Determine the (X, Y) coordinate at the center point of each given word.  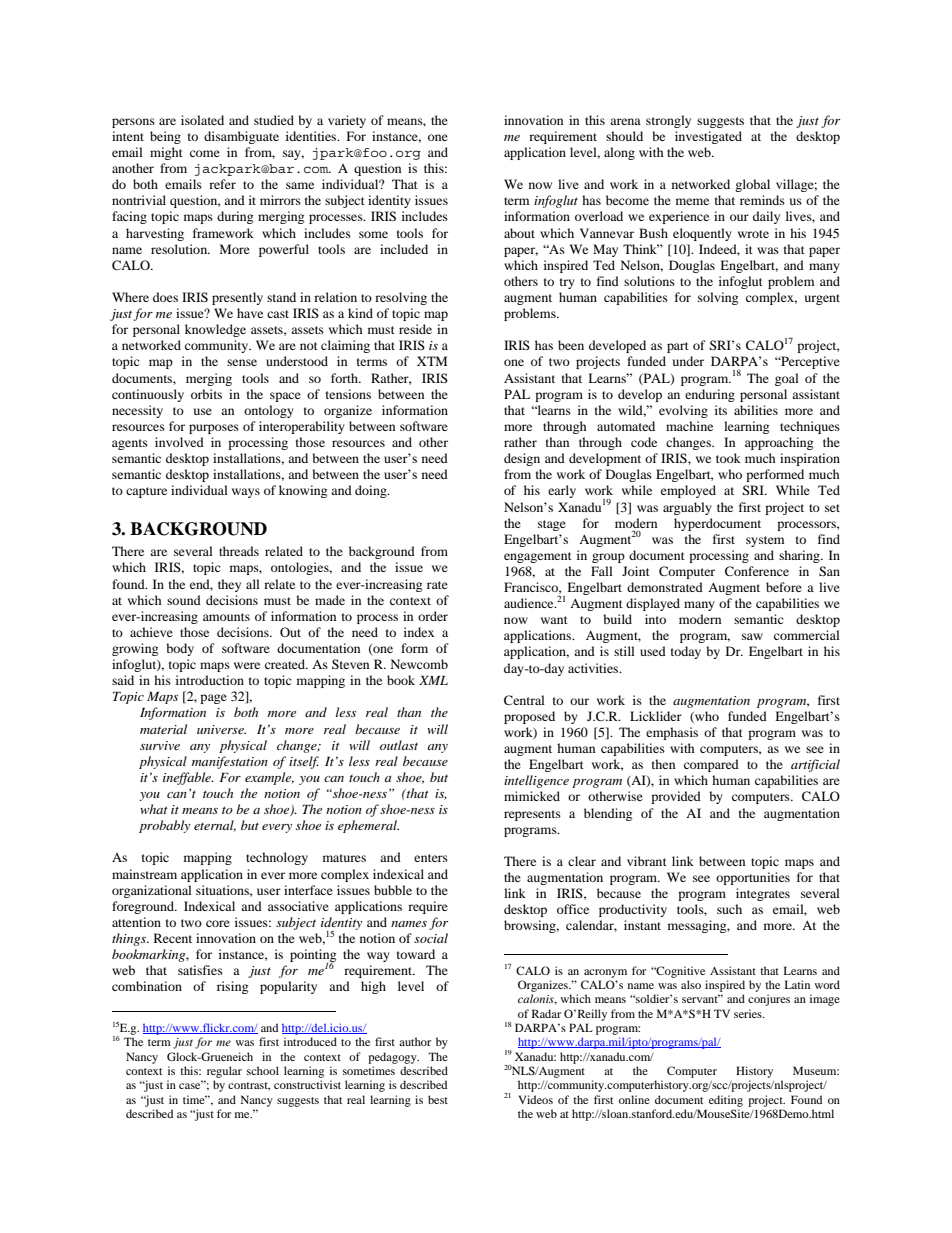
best (438, 1099)
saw (752, 636)
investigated (708, 137)
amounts (226, 617)
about (519, 233)
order (433, 616)
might (166, 153)
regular (224, 1072)
